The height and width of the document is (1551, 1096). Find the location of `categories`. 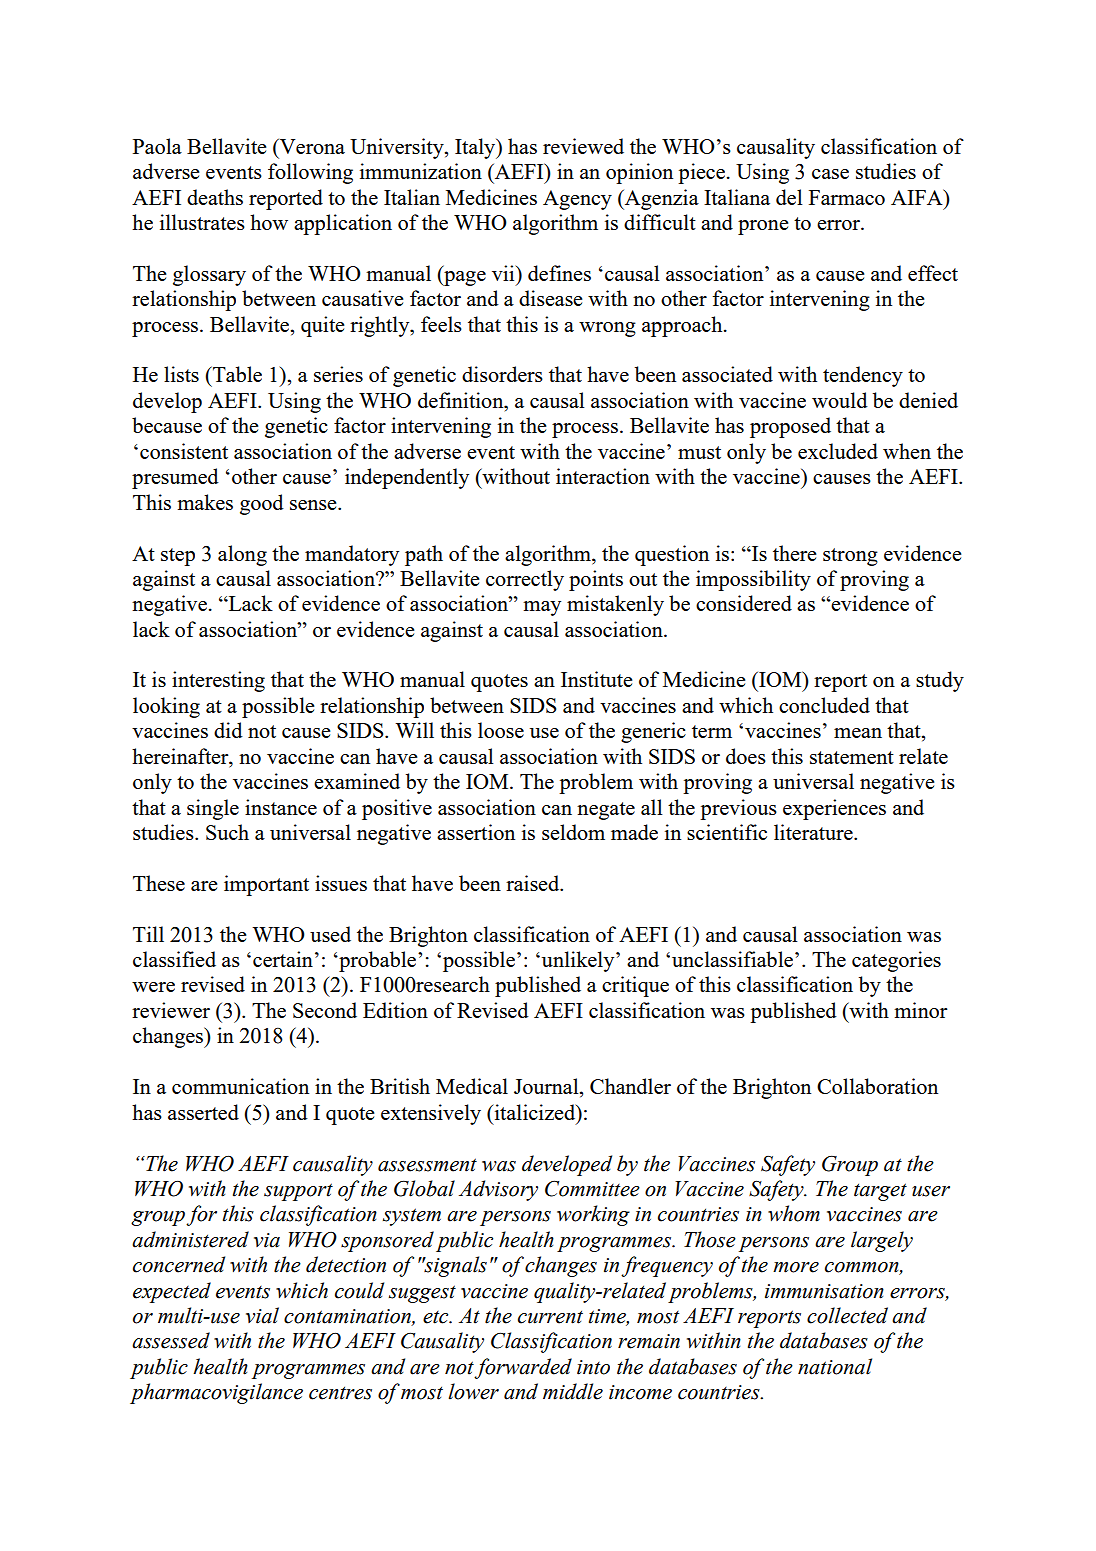

categories is located at coordinates (896, 961).
